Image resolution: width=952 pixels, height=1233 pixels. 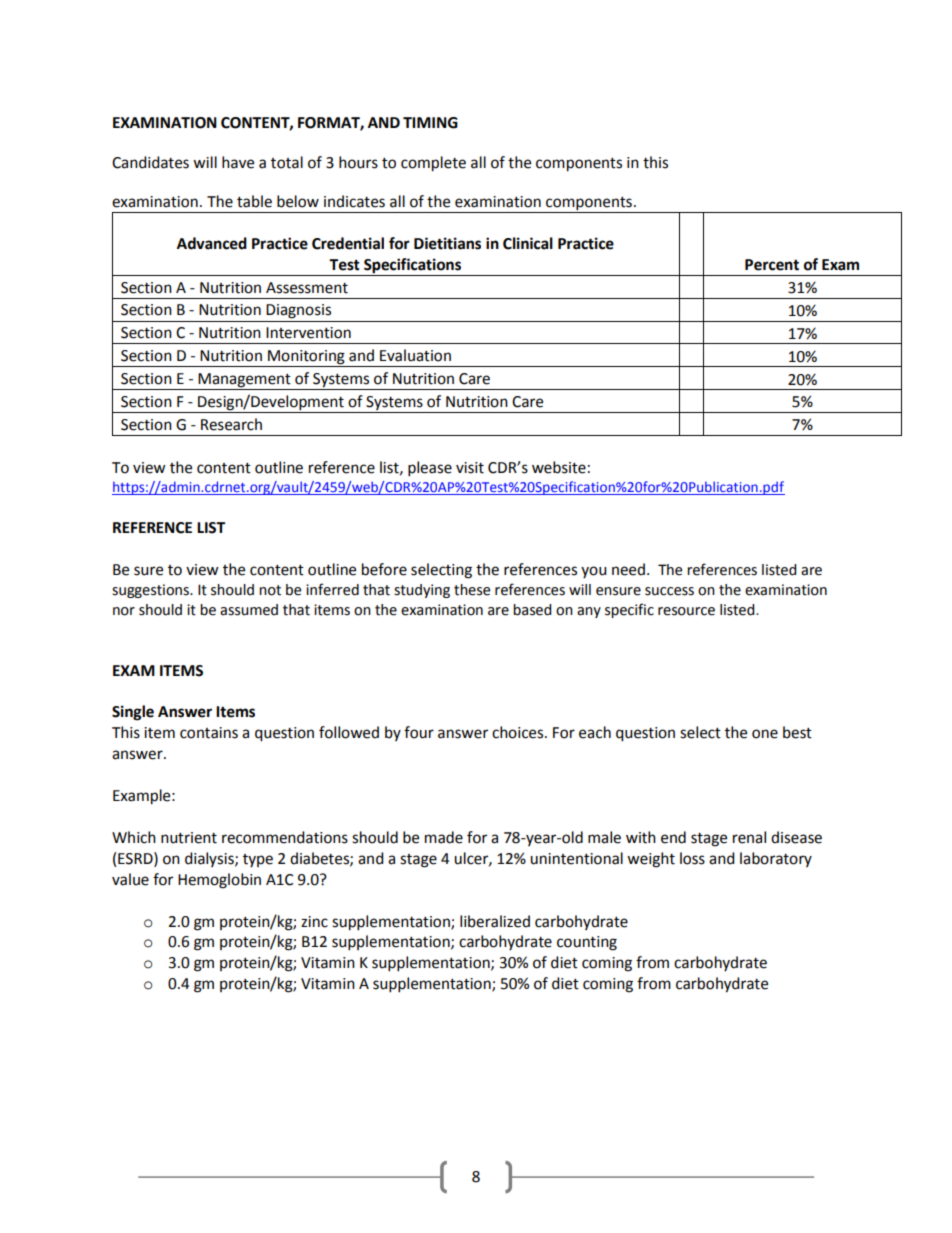 What do you see at coordinates (415, 355) in the image?
I see `Evaluation` at bounding box center [415, 355].
